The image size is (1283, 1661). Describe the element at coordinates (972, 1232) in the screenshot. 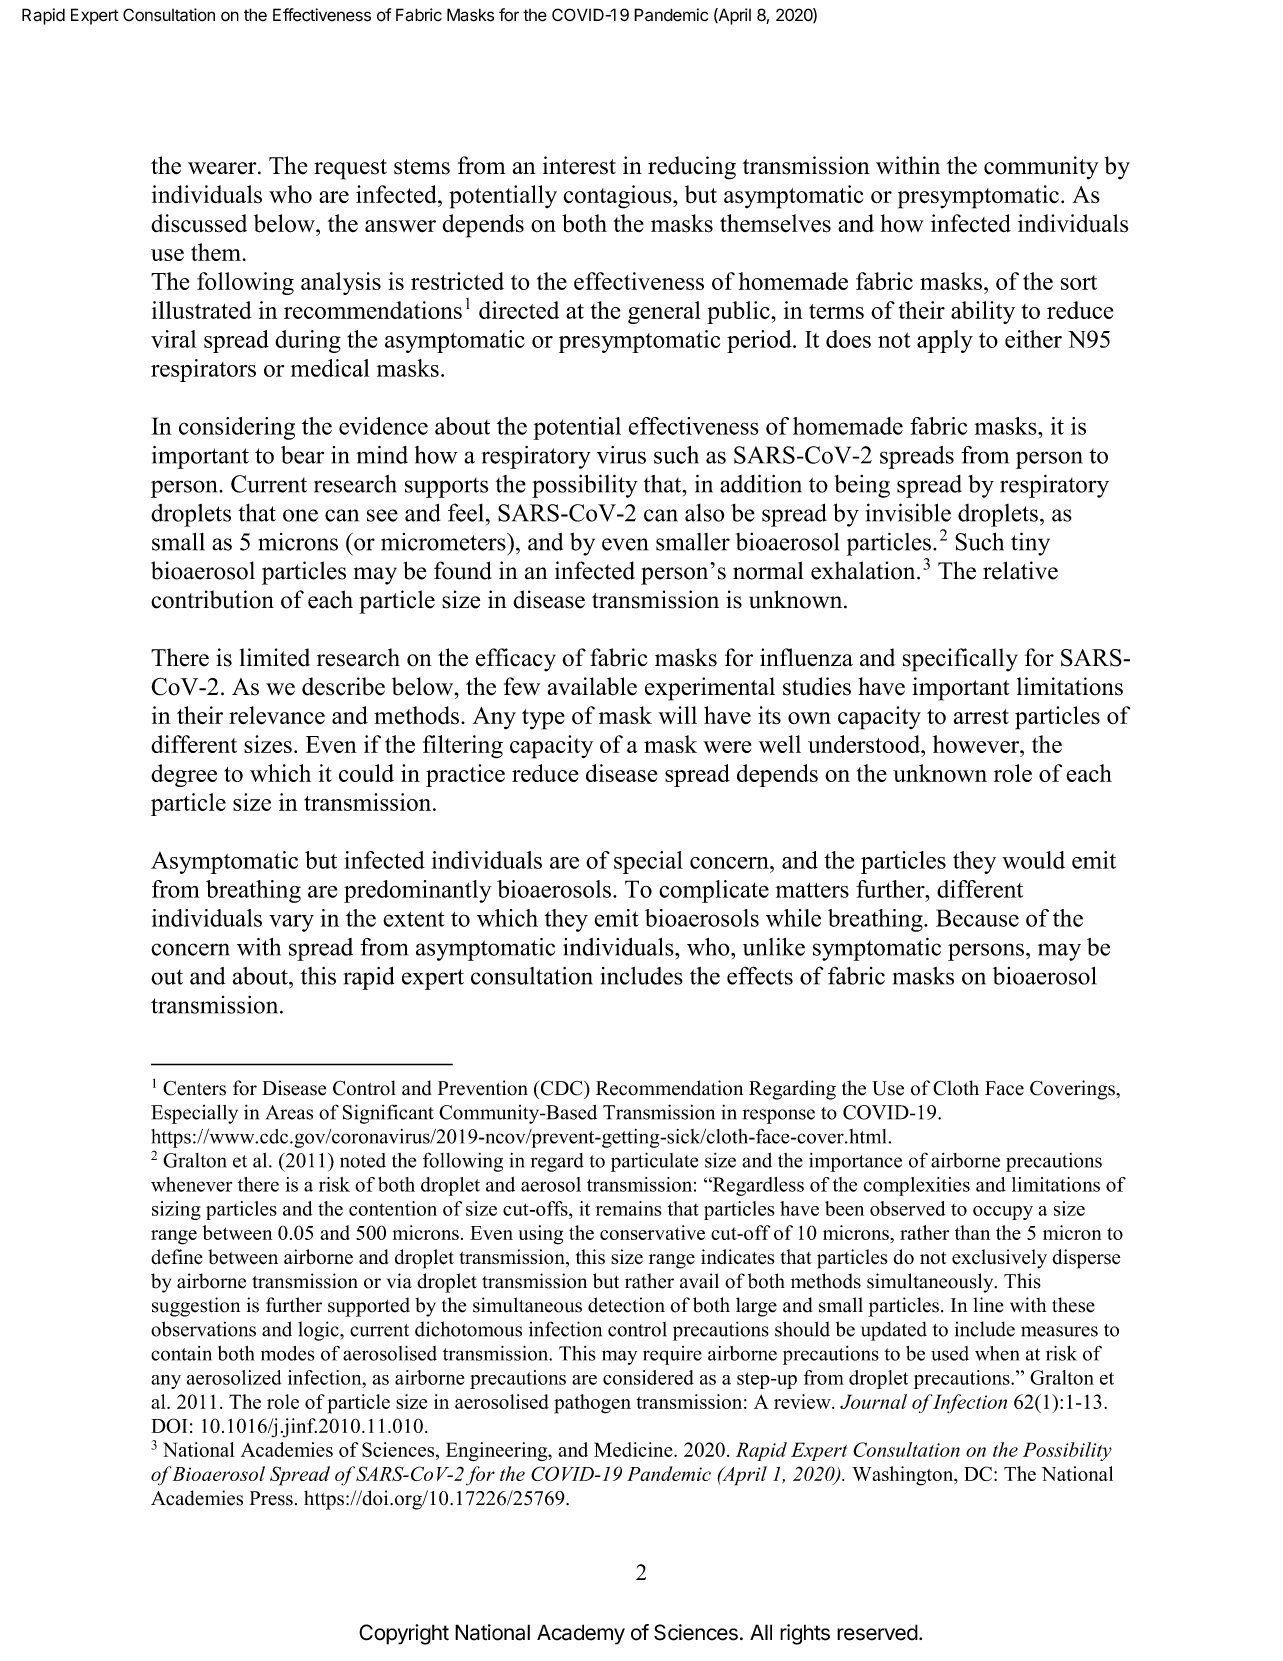

I see `than` at that location.
